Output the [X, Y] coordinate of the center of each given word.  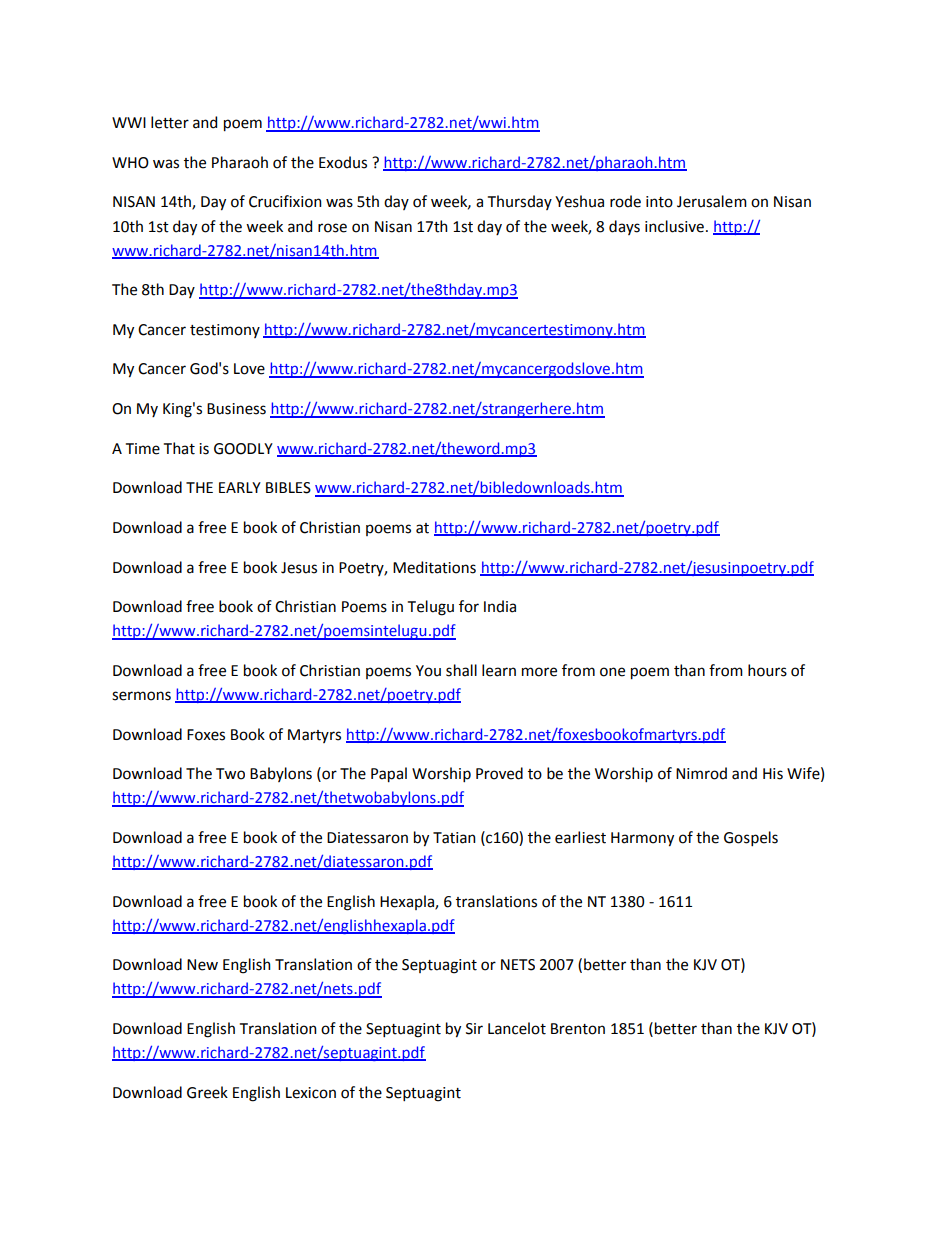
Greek [207, 1092]
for [469, 606]
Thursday [520, 202]
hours [767, 670]
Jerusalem [712, 201]
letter [170, 122]
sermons [141, 696]
